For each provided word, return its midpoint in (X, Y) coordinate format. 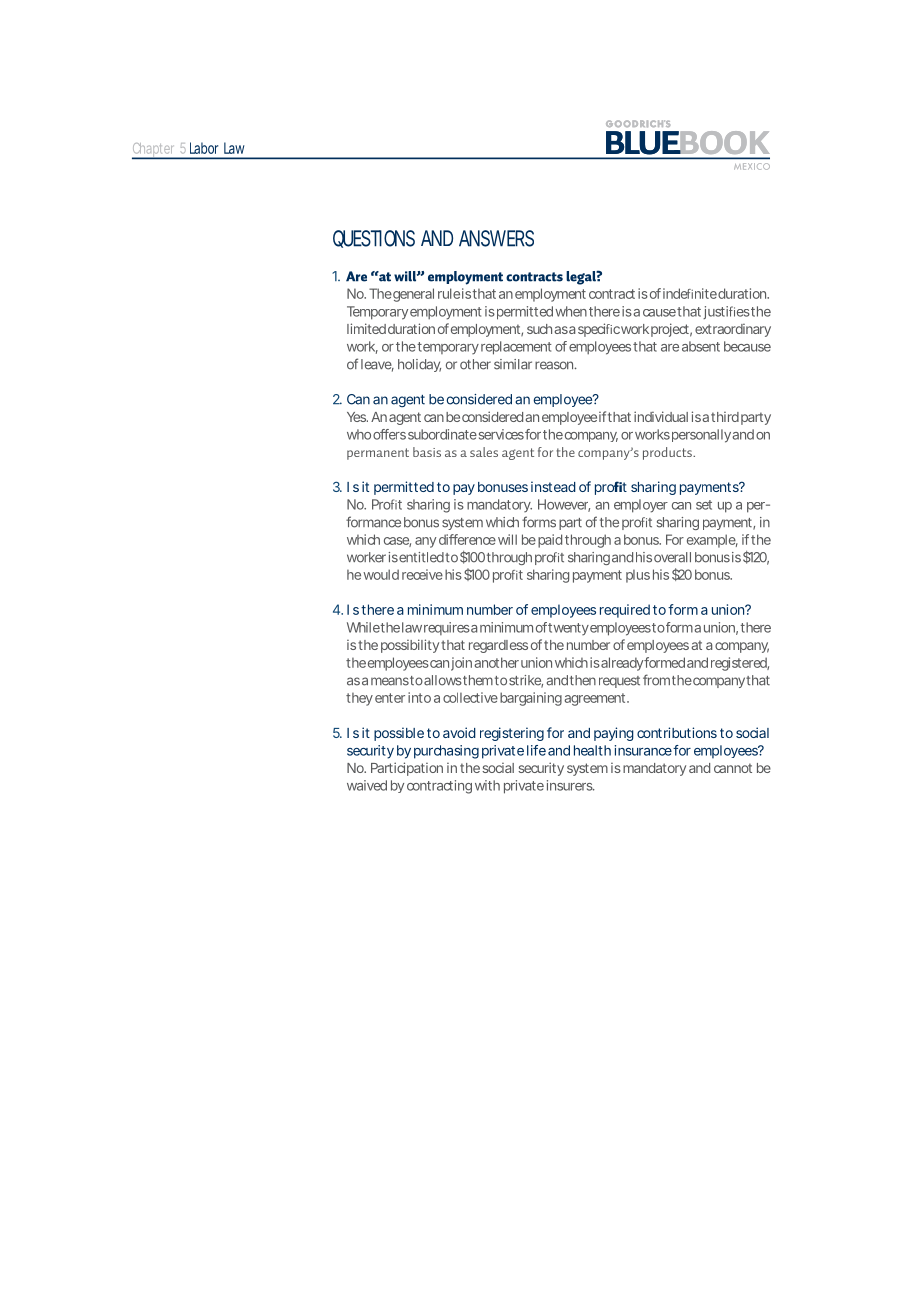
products (668, 453)
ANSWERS (496, 238)
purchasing (446, 752)
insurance (643, 750)
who (359, 434)
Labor (204, 148)
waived (367, 785)
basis (427, 452)
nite (706, 293)
